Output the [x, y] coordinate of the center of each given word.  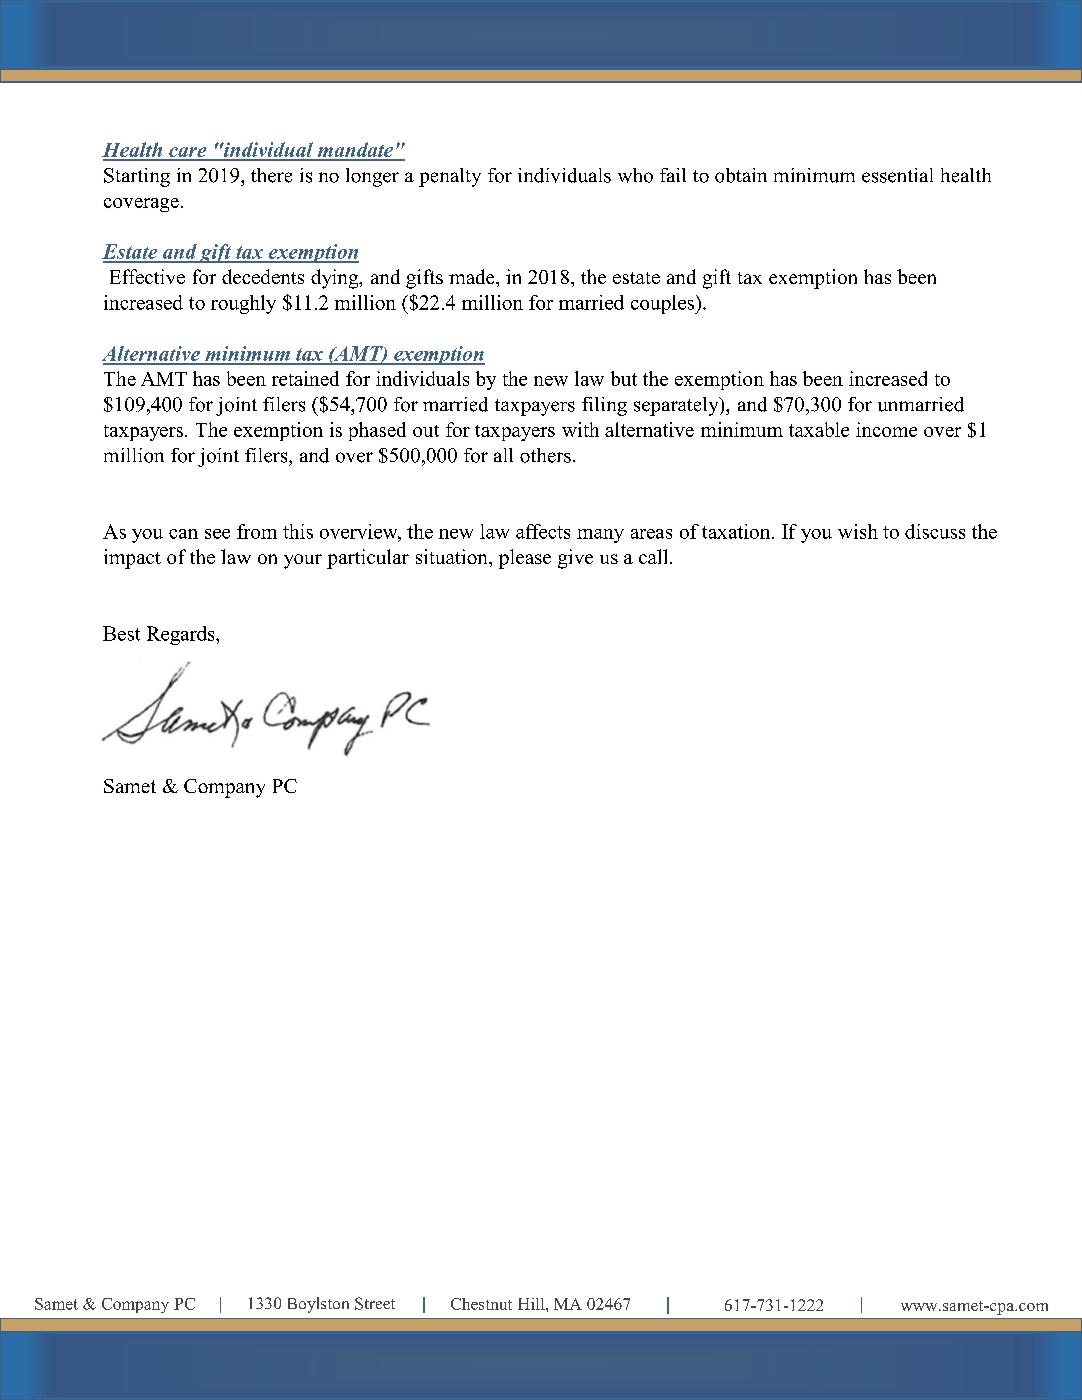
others [545, 455]
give [575, 559]
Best [121, 633]
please [525, 559]
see [217, 534]
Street [375, 1303]
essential [897, 175]
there [271, 175]
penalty [450, 177]
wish [858, 531]
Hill [532, 1304]
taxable [819, 429]
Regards [182, 635]
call [655, 556]
